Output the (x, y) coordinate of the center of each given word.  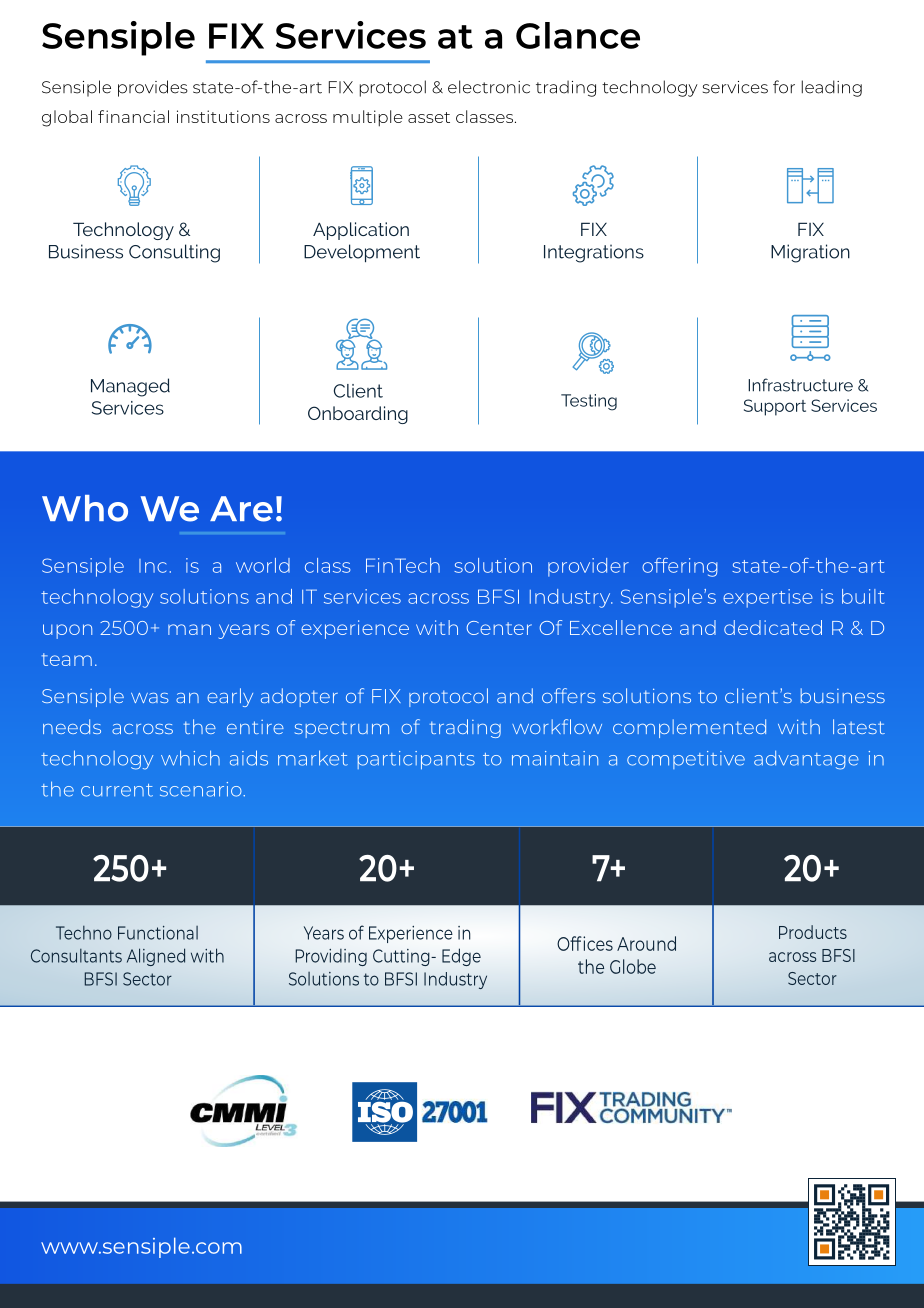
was (150, 698)
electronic (489, 87)
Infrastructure (800, 385)
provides (153, 88)
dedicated (773, 627)
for (784, 87)
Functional (158, 933)
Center (499, 628)
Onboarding (358, 415)
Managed (130, 387)
